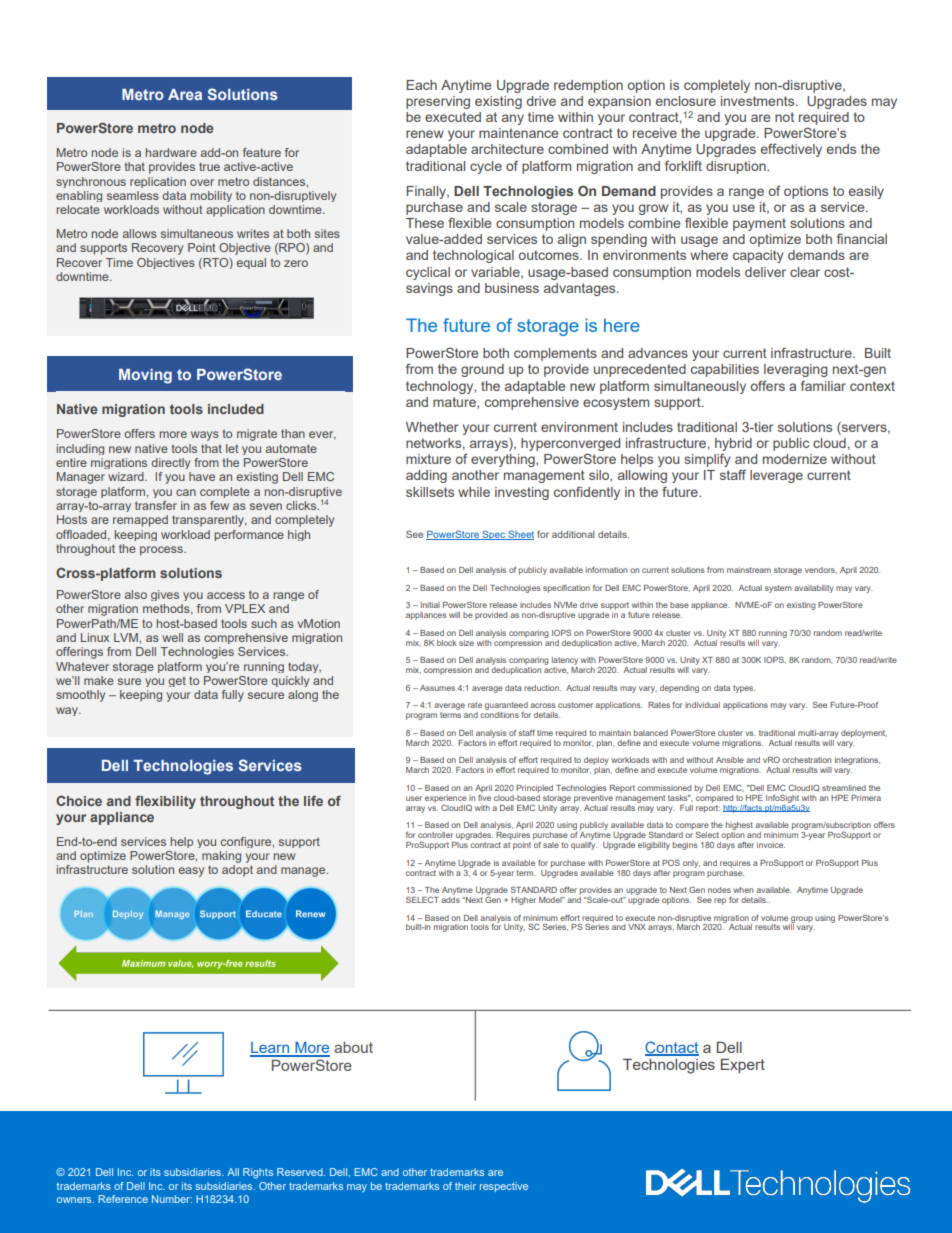  I want to click on Area, so click(185, 94).
